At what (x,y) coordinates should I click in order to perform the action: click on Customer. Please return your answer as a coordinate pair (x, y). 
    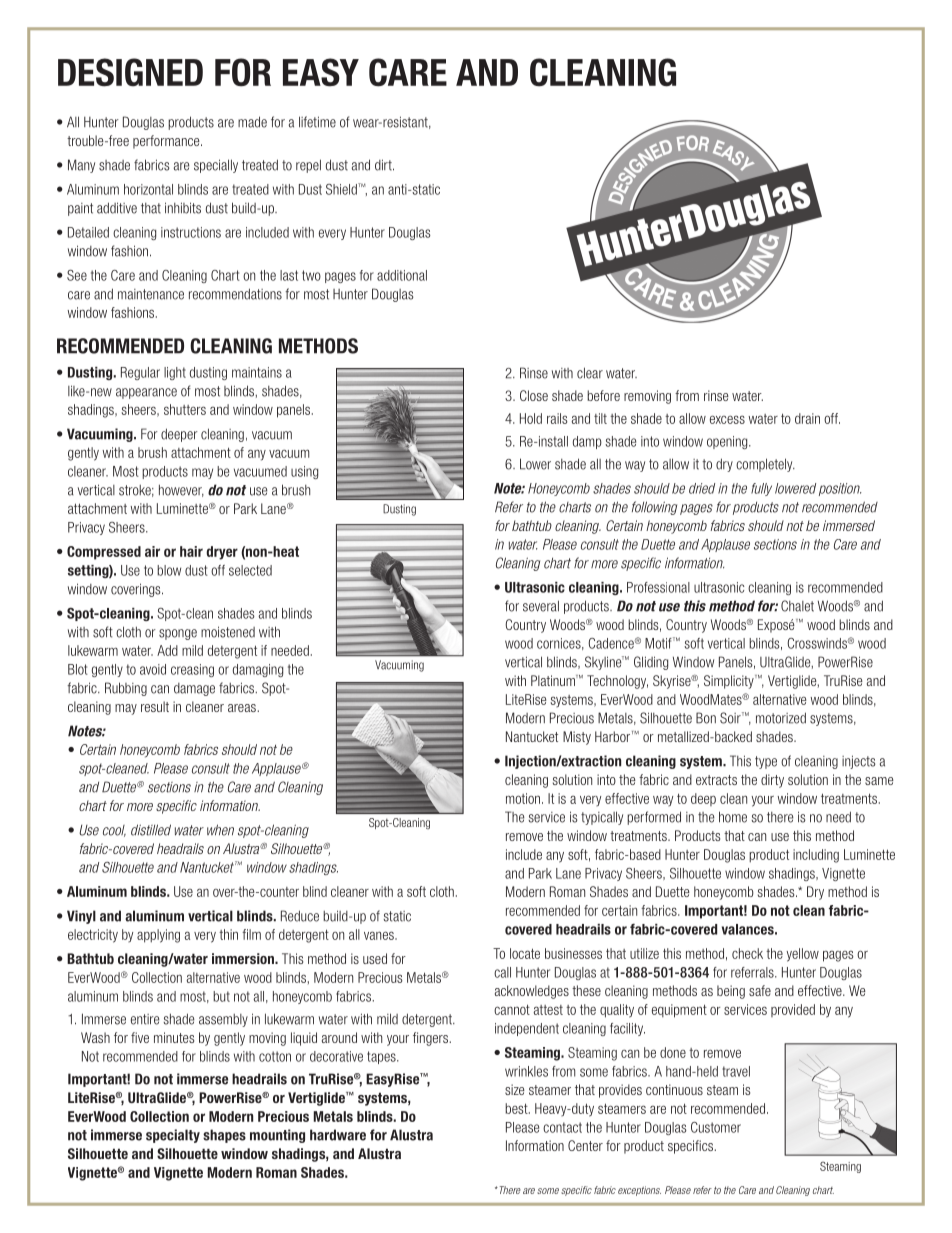
    Looking at the image, I should click on (716, 1127).
